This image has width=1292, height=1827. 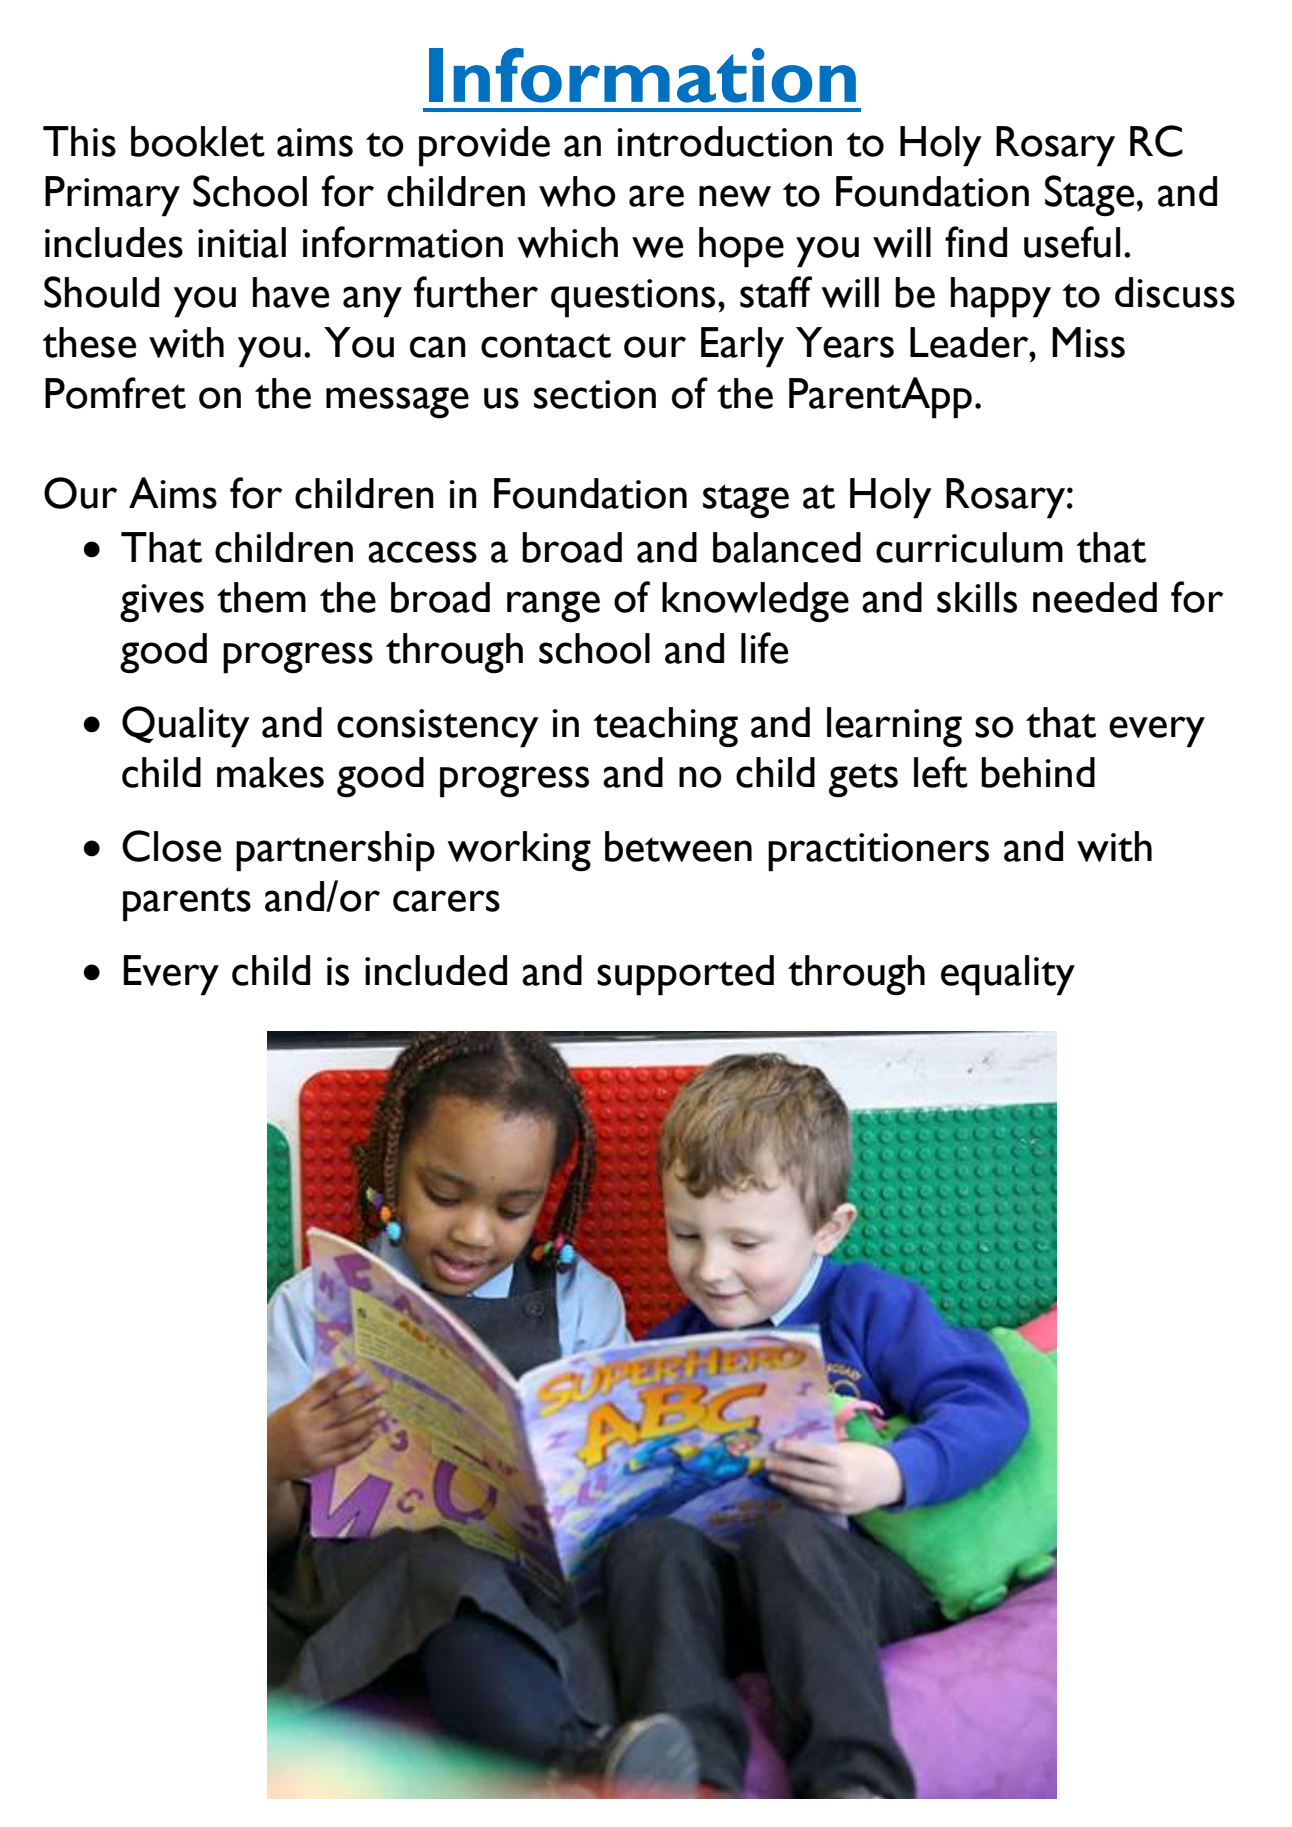 What do you see at coordinates (969, 547) in the image?
I see `curriculum` at bounding box center [969, 547].
